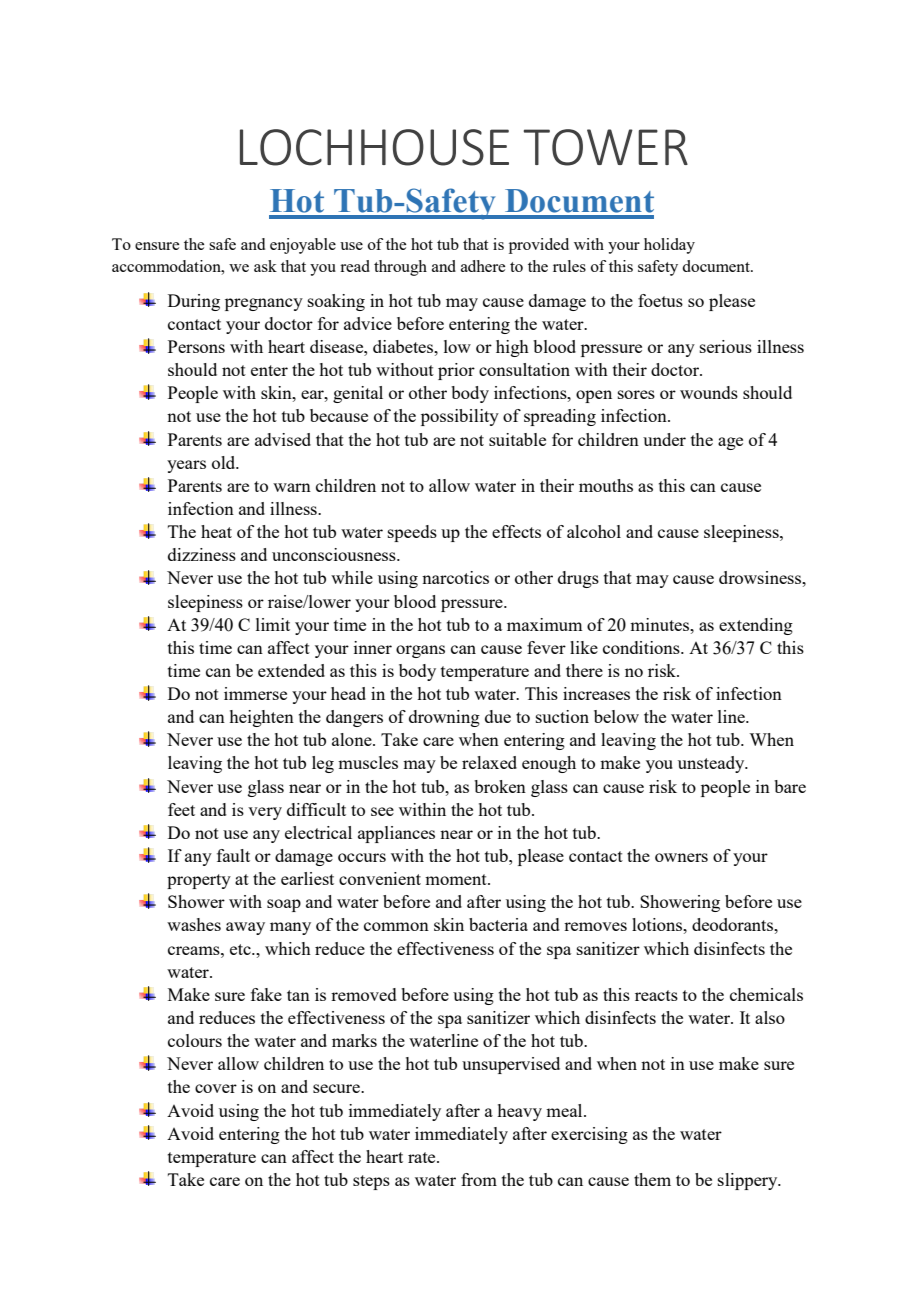  Describe the element at coordinates (756, 626) in the image. I see `extending` at that location.
